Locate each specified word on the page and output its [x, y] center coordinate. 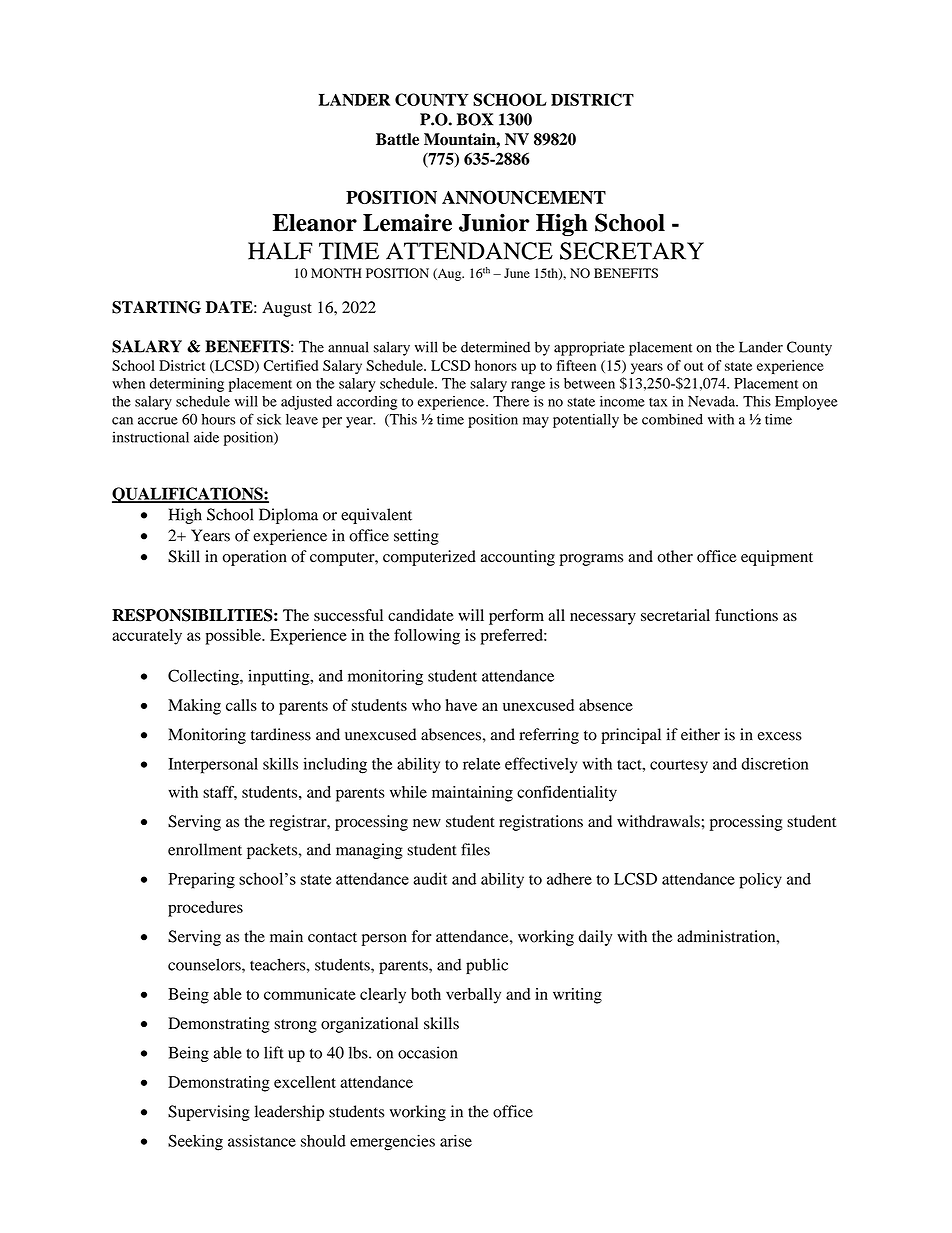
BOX [475, 119]
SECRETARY [632, 251]
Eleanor [315, 223]
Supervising [209, 1113]
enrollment [205, 849]
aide [206, 437]
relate [481, 764]
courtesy [679, 766]
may [536, 422]
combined [672, 419]
